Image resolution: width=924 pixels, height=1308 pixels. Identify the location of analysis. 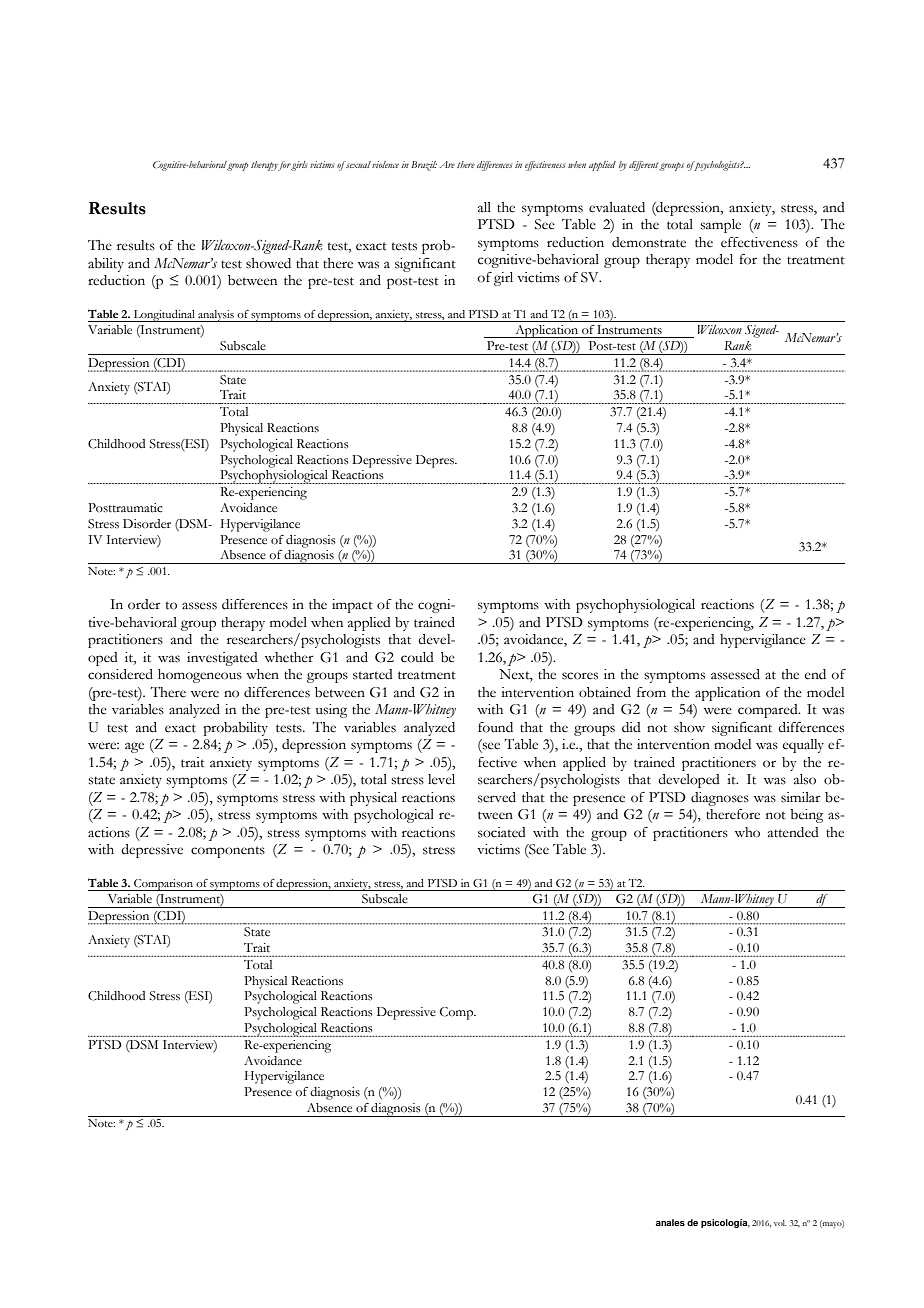
(216, 316).
